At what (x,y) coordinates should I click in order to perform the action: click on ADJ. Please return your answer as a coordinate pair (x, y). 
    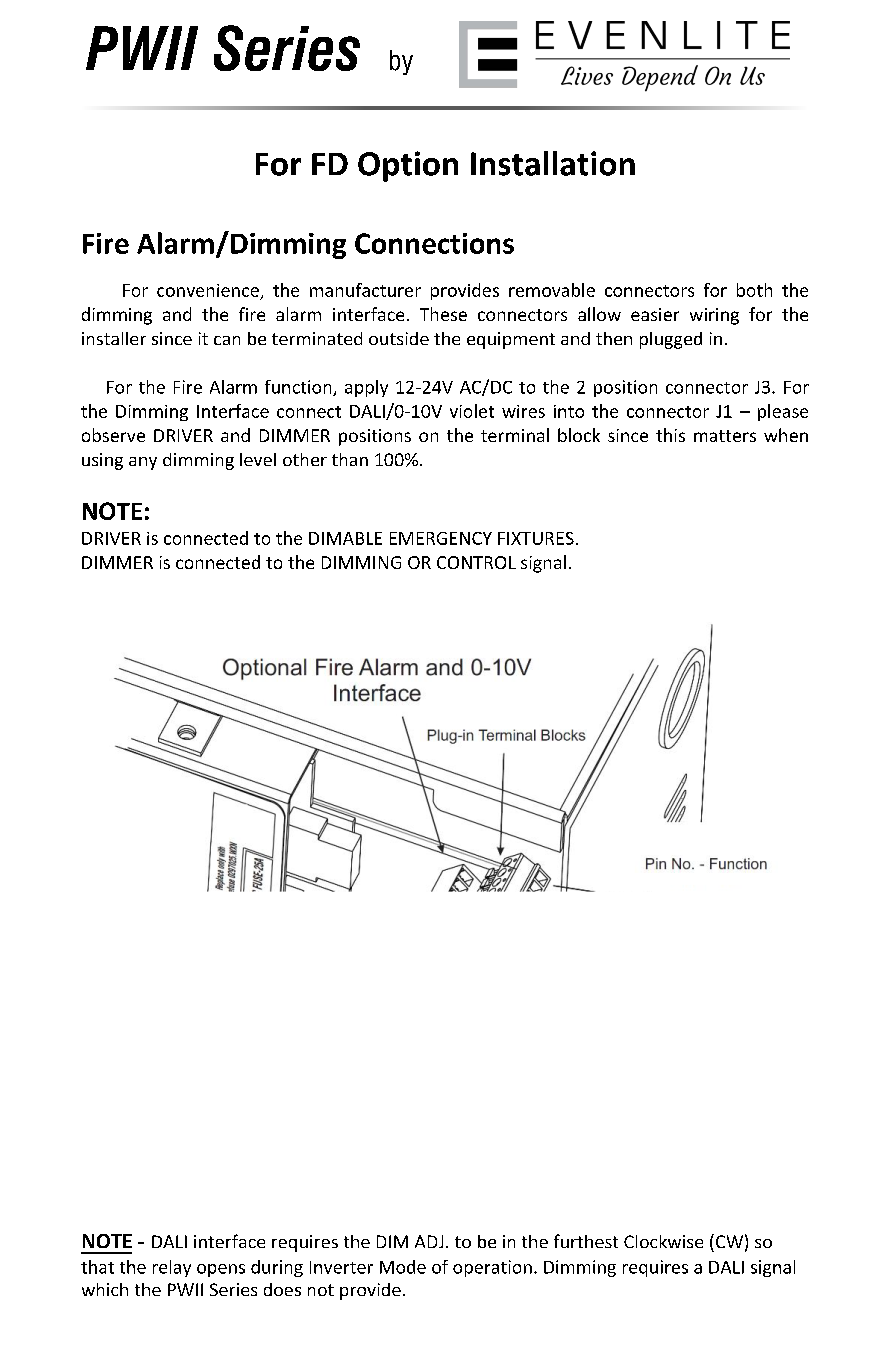
    Looking at the image, I should click on (429, 1241).
